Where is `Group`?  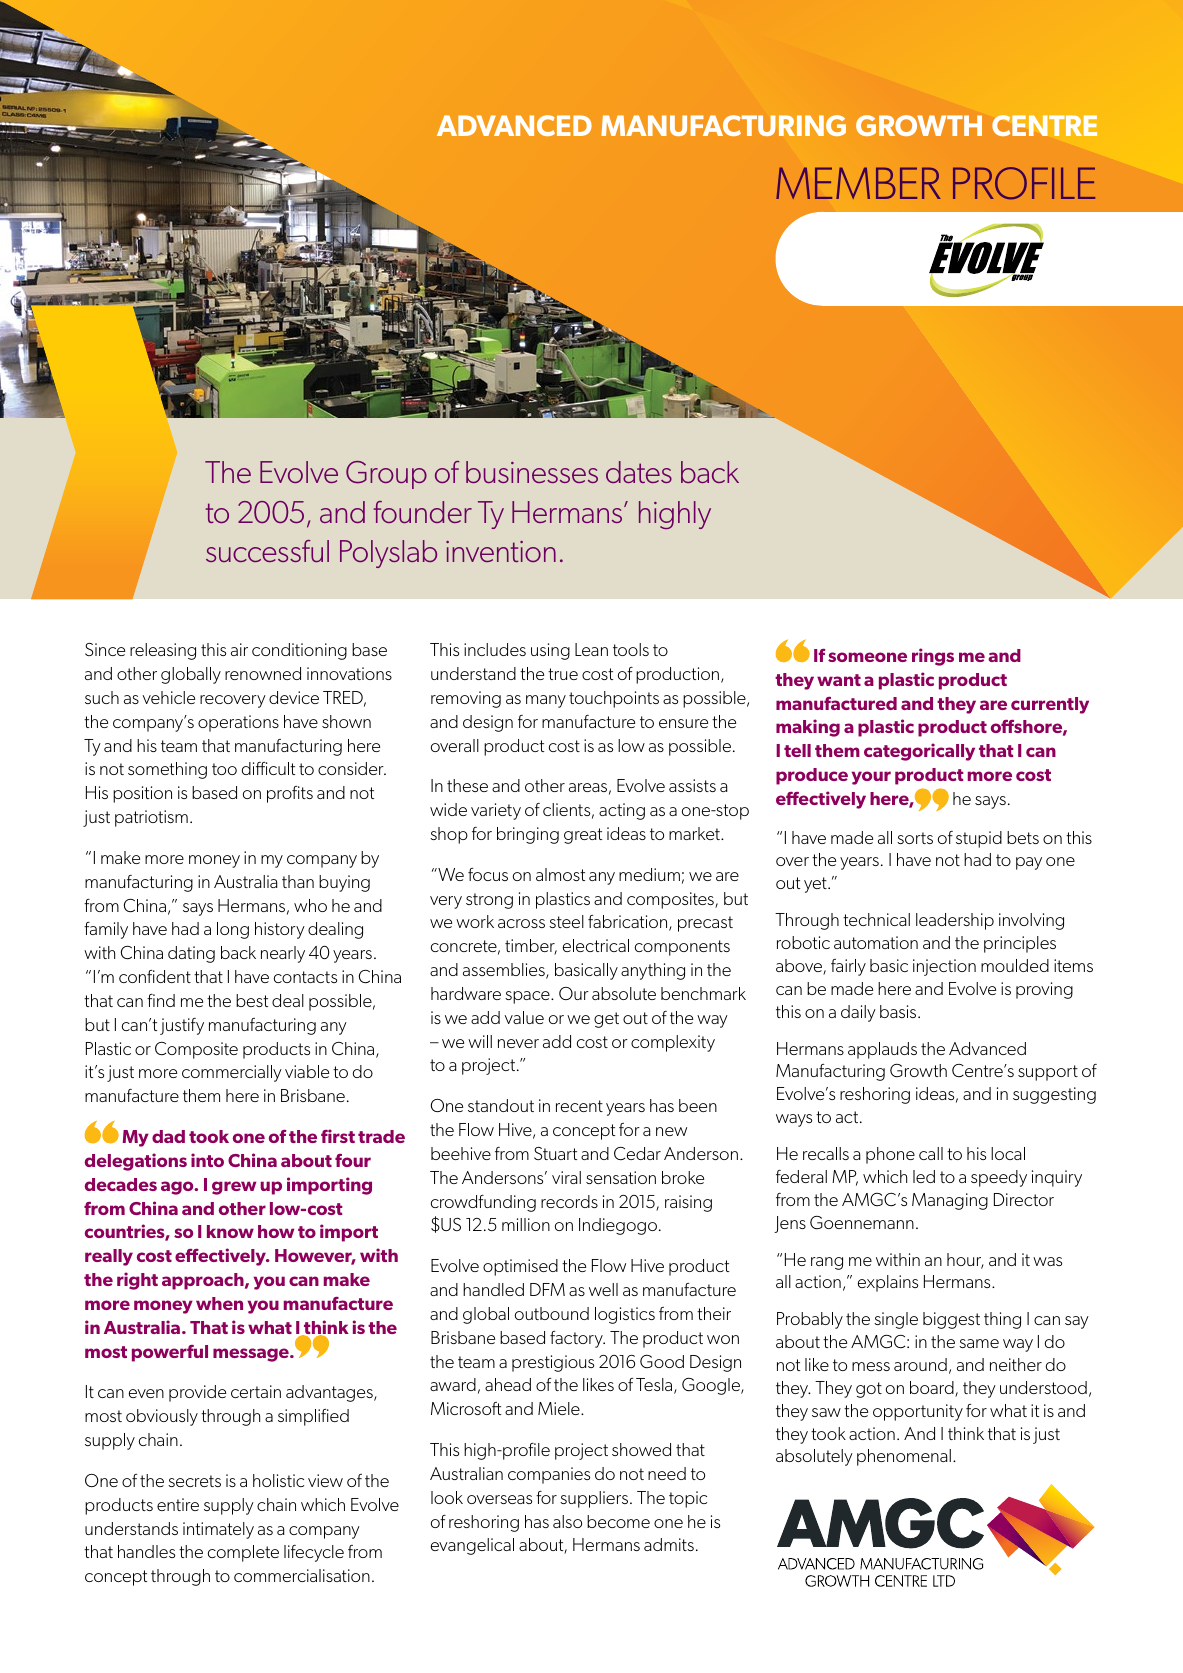 Group is located at coordinates (386, 475).
